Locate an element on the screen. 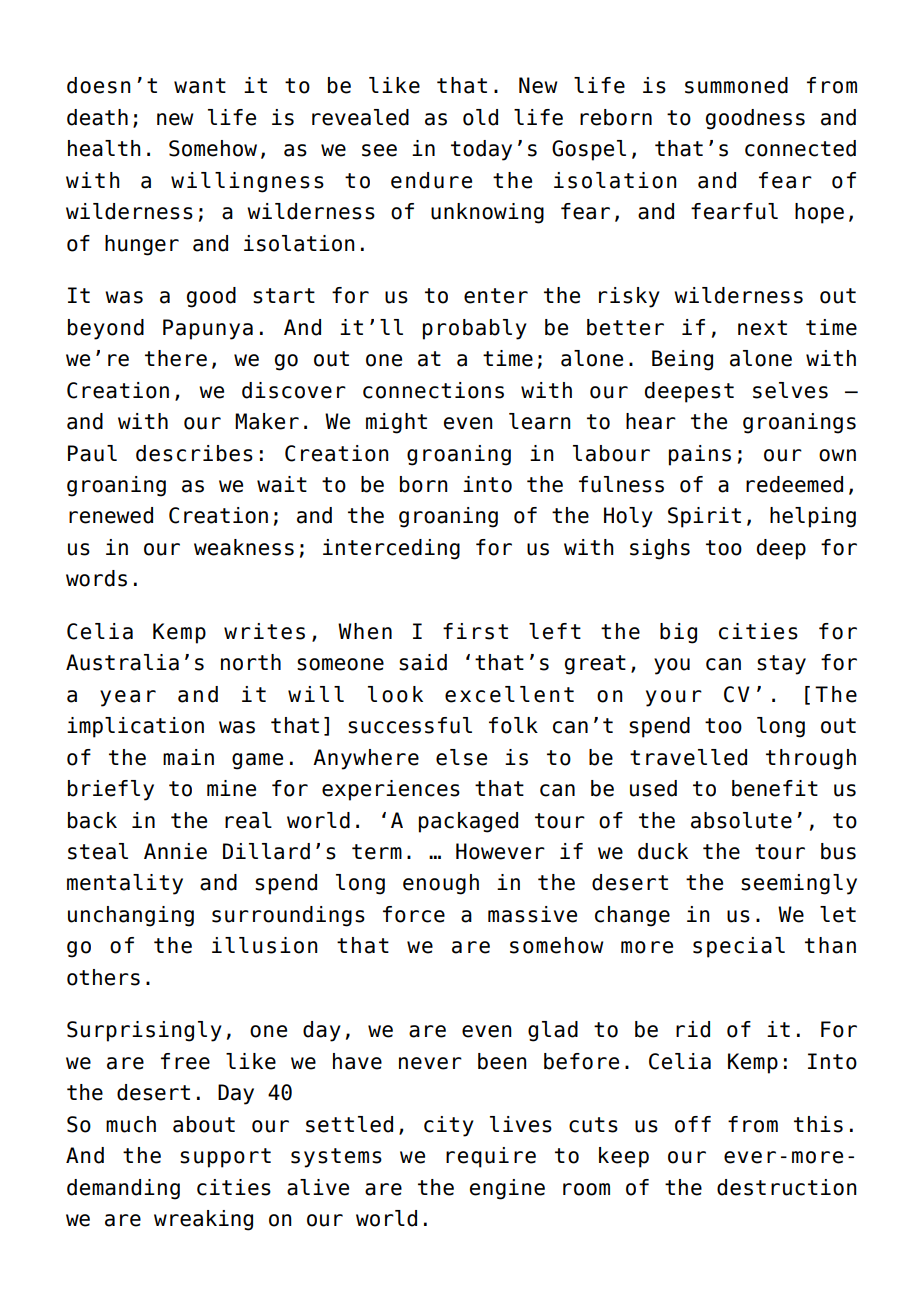 The width and height of the screenshot is (924, 1308). first is located at coordinates (475, 631).
